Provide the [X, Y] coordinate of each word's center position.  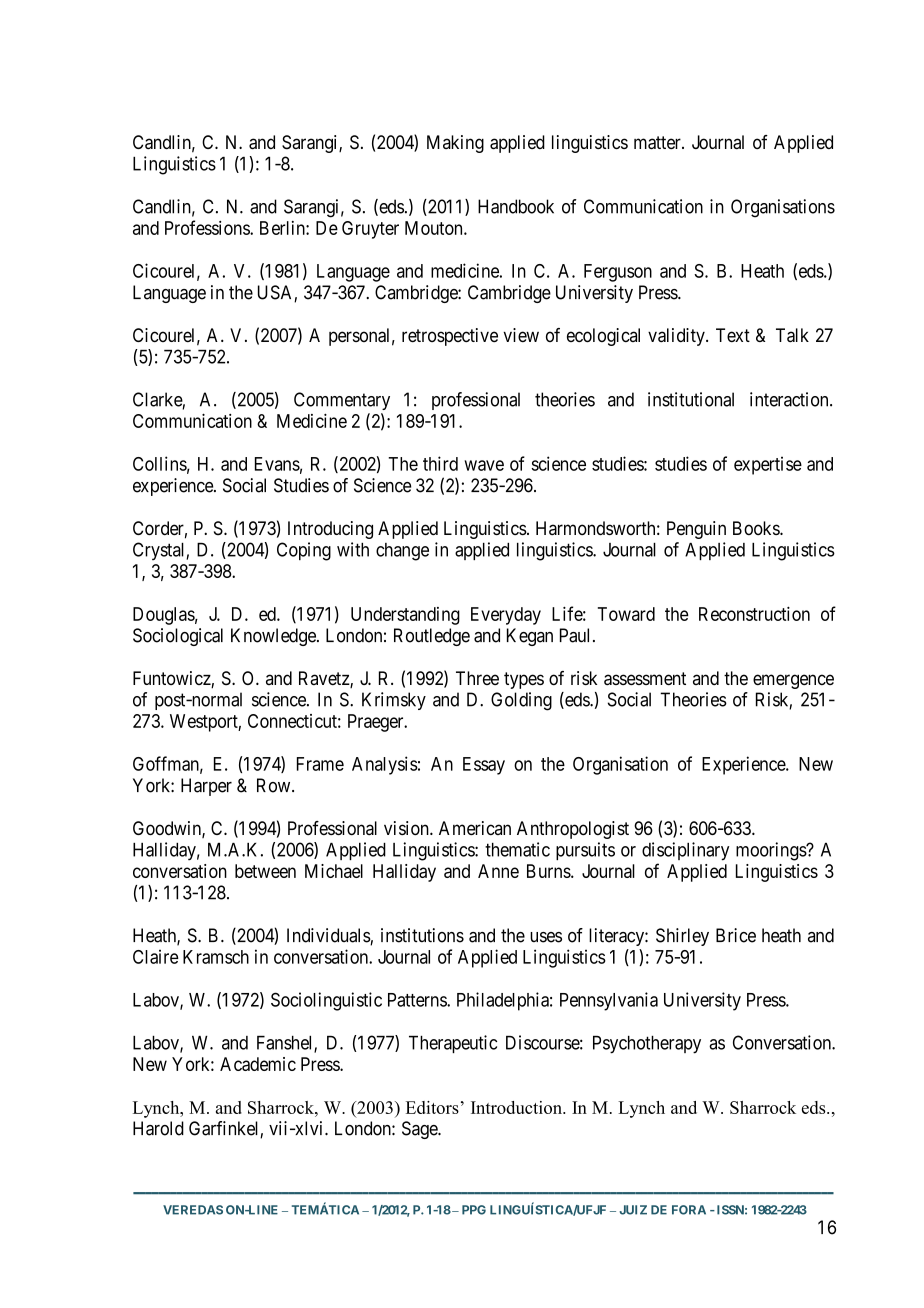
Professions [208, 227]
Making [455, 144]
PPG [474, 1210]
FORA [689, 1210]
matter [658, 143]
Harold [158, 1128]
